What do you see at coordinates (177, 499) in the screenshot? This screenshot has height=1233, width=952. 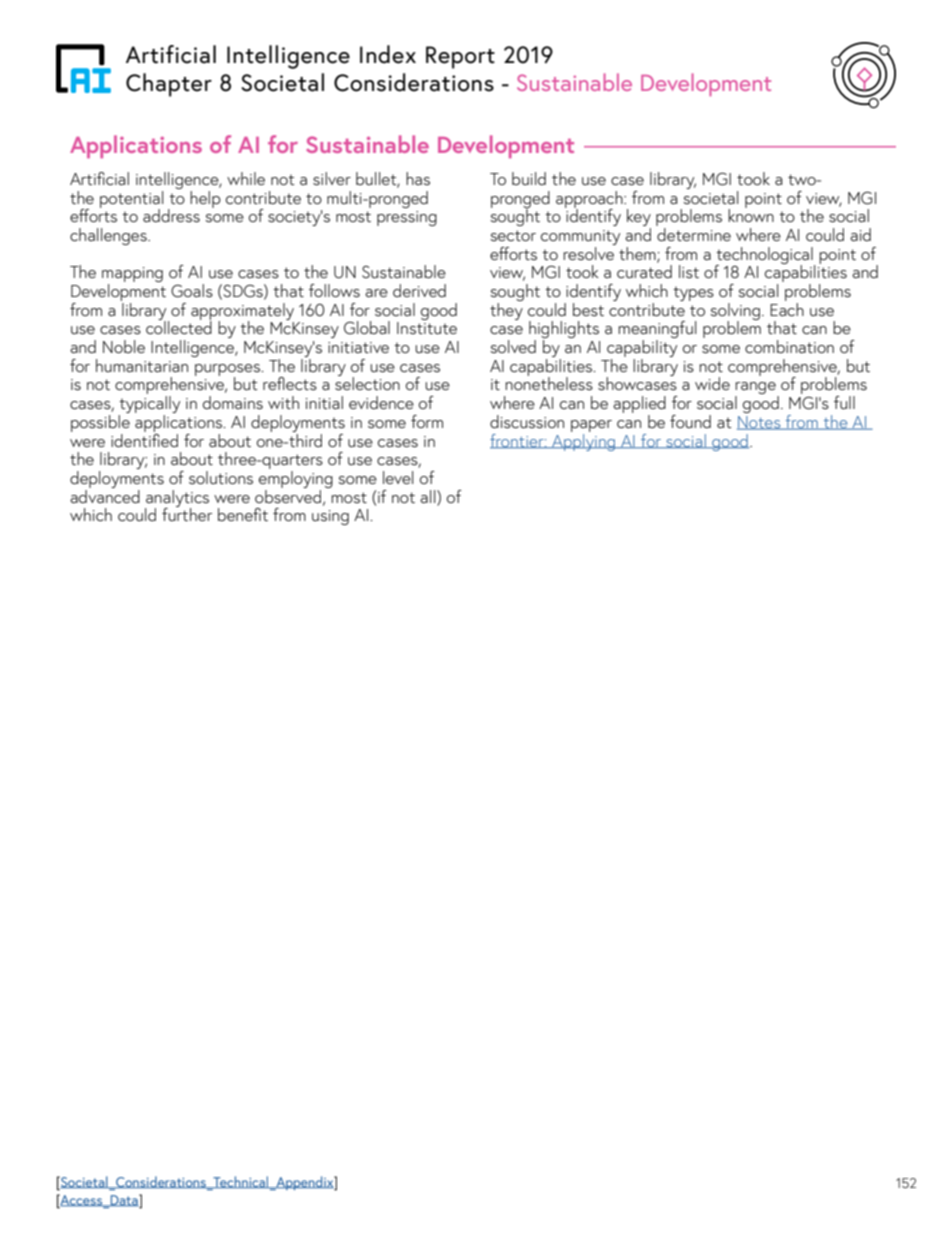 I see `analytics` at bounding box center [177, 499].
